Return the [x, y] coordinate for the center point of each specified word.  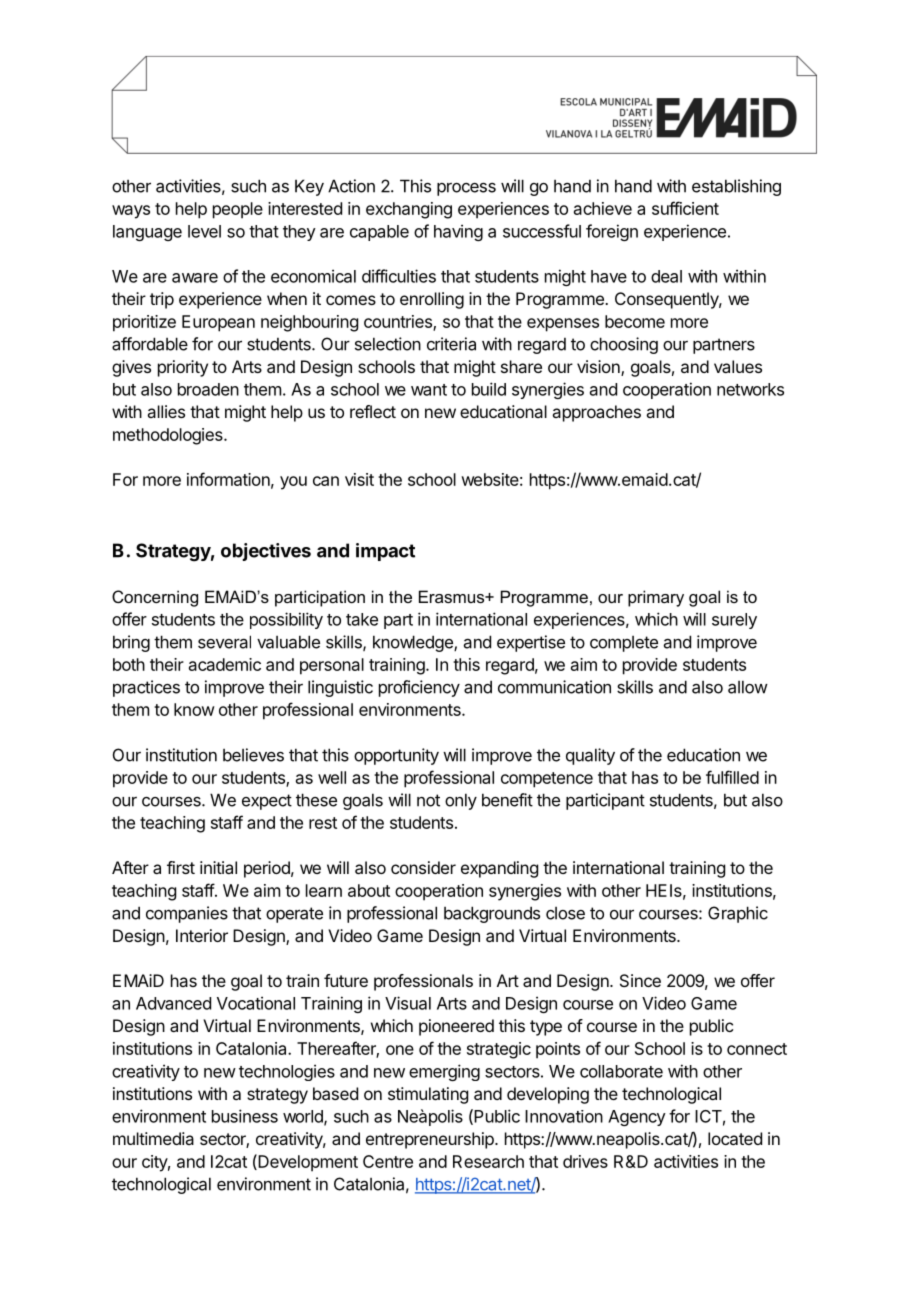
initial [218, 867]
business [245, 1116]
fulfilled [732, 777]
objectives [266, 552]
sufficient [685, 208]
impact [385, 552]
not [428, 800]
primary [656, 598]
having [458, 232]
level [204, 231]
